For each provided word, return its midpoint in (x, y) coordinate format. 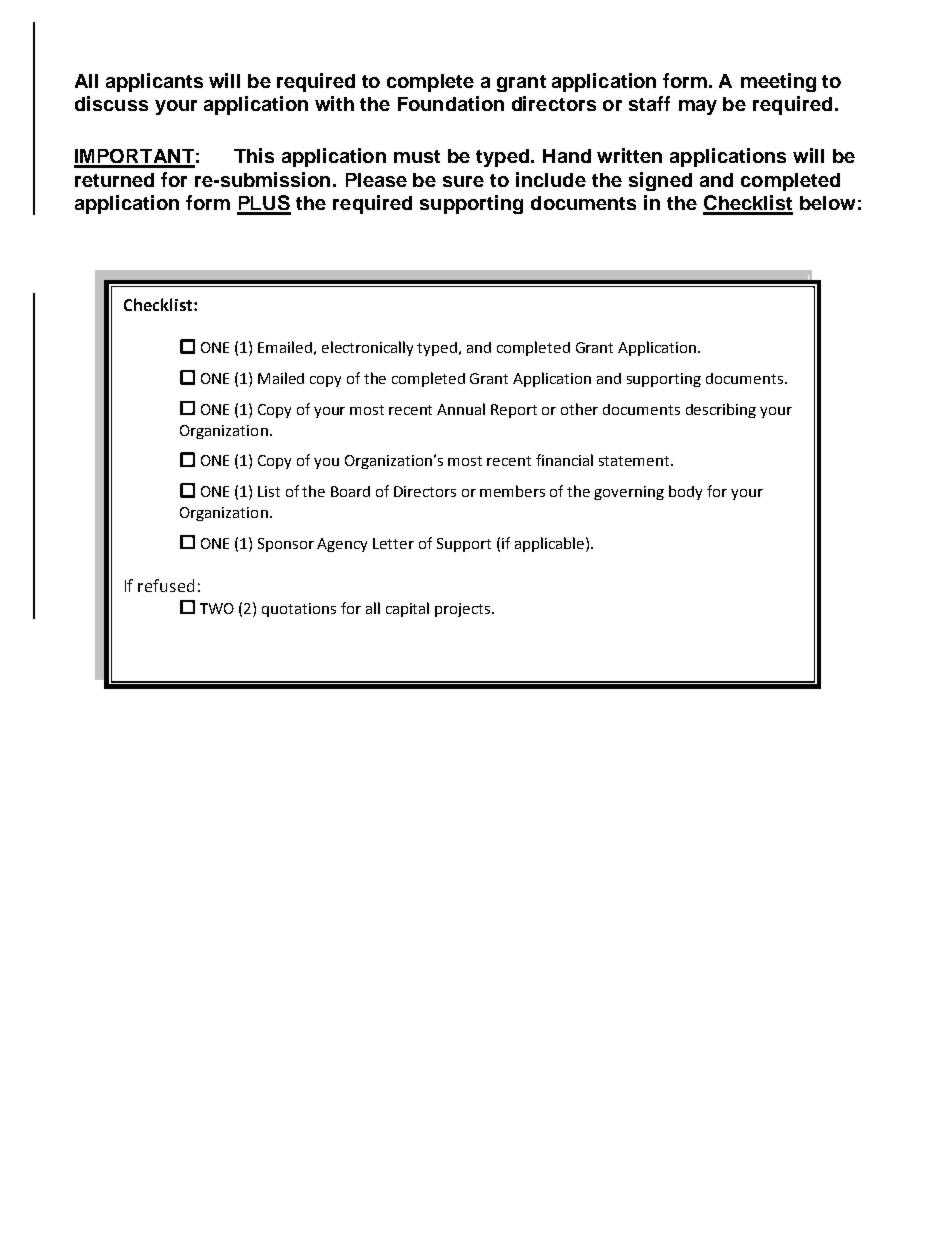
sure (463, 181)
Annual (461, 409)
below (827, 203)
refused (166, 585)
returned (114, 180)
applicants (154, 82)
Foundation (451, 103)
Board (350, 491)
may (698, 107)
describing (721, 410)
